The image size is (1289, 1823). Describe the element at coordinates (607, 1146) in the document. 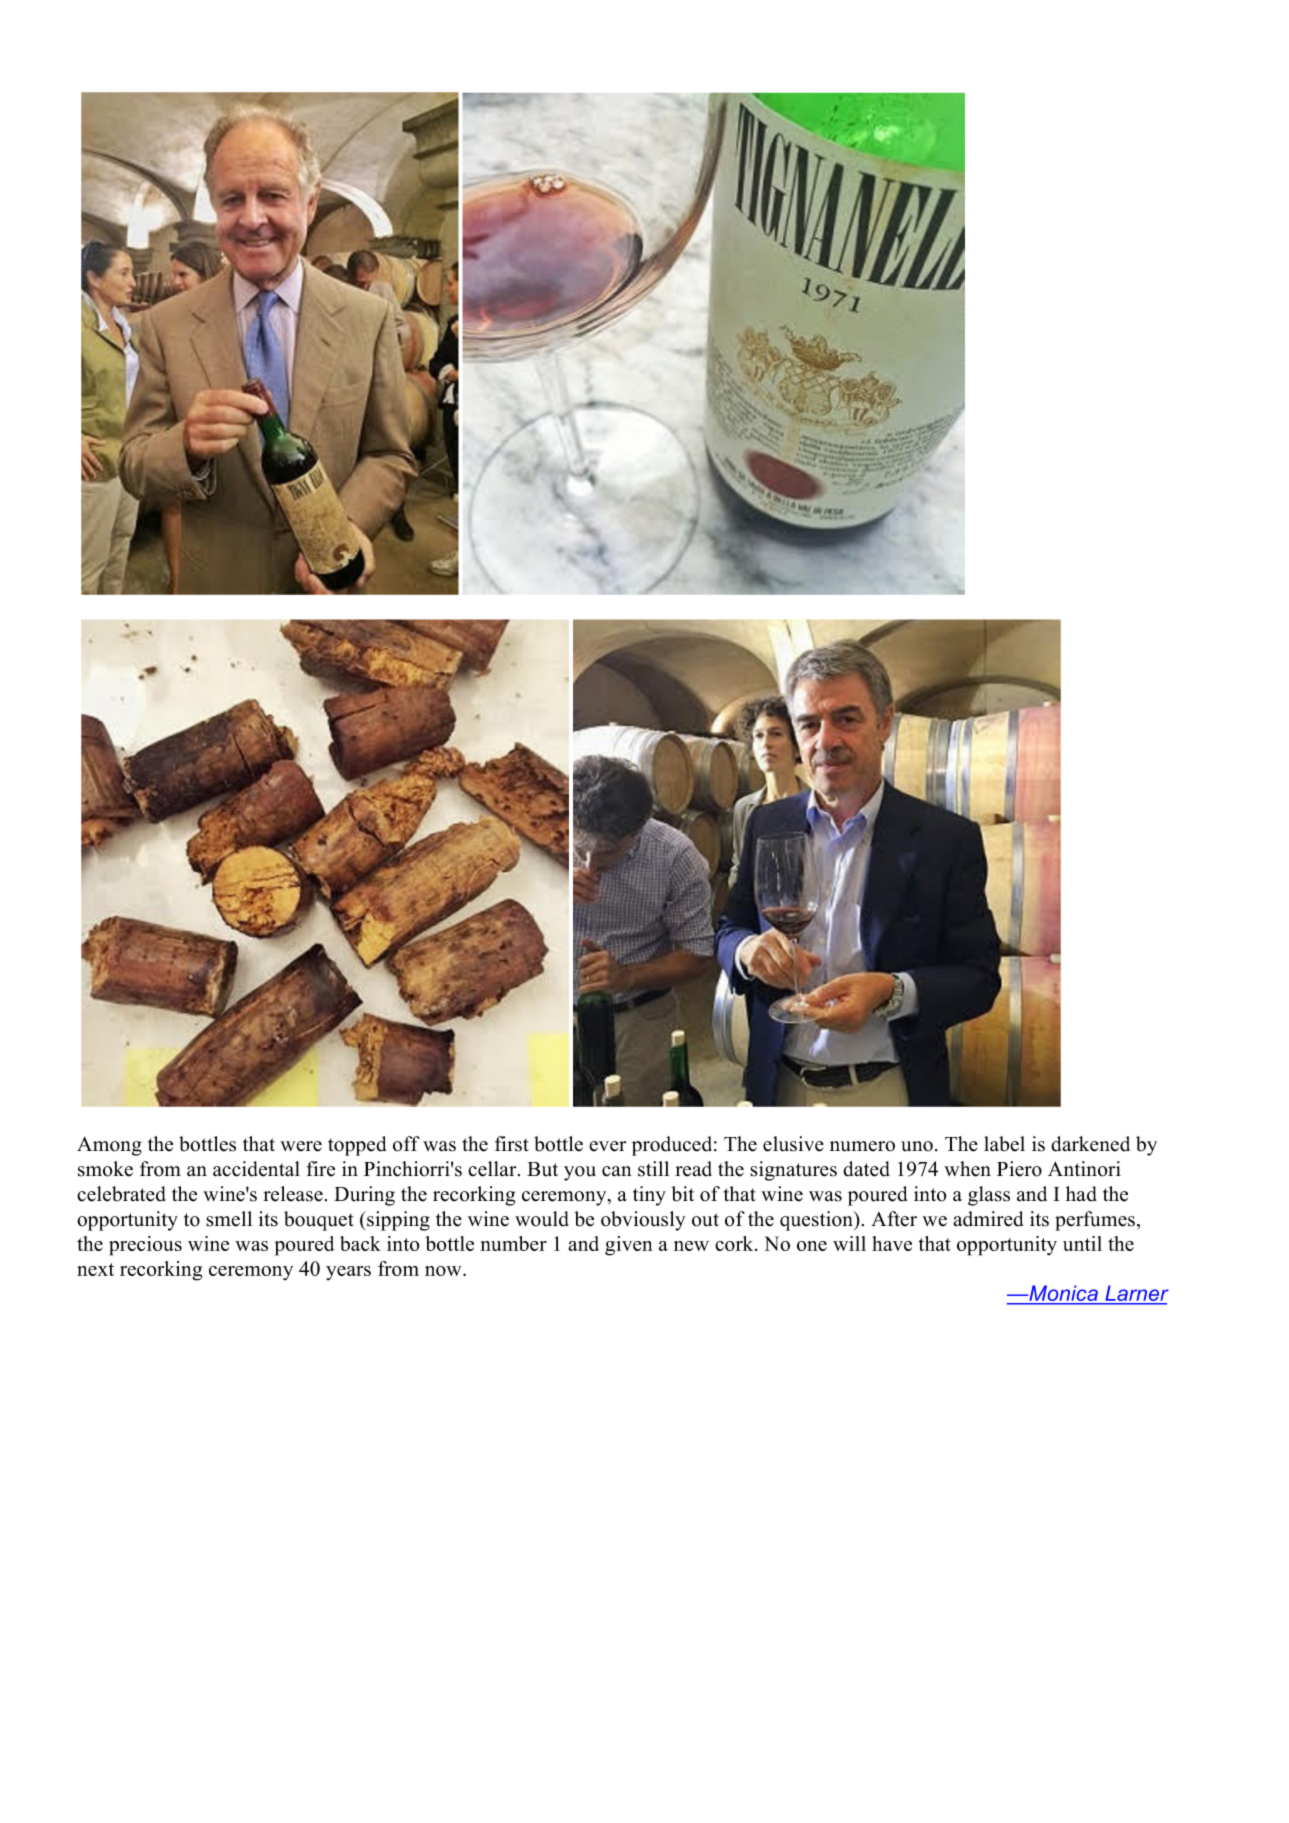

I see `ever` at that location.
